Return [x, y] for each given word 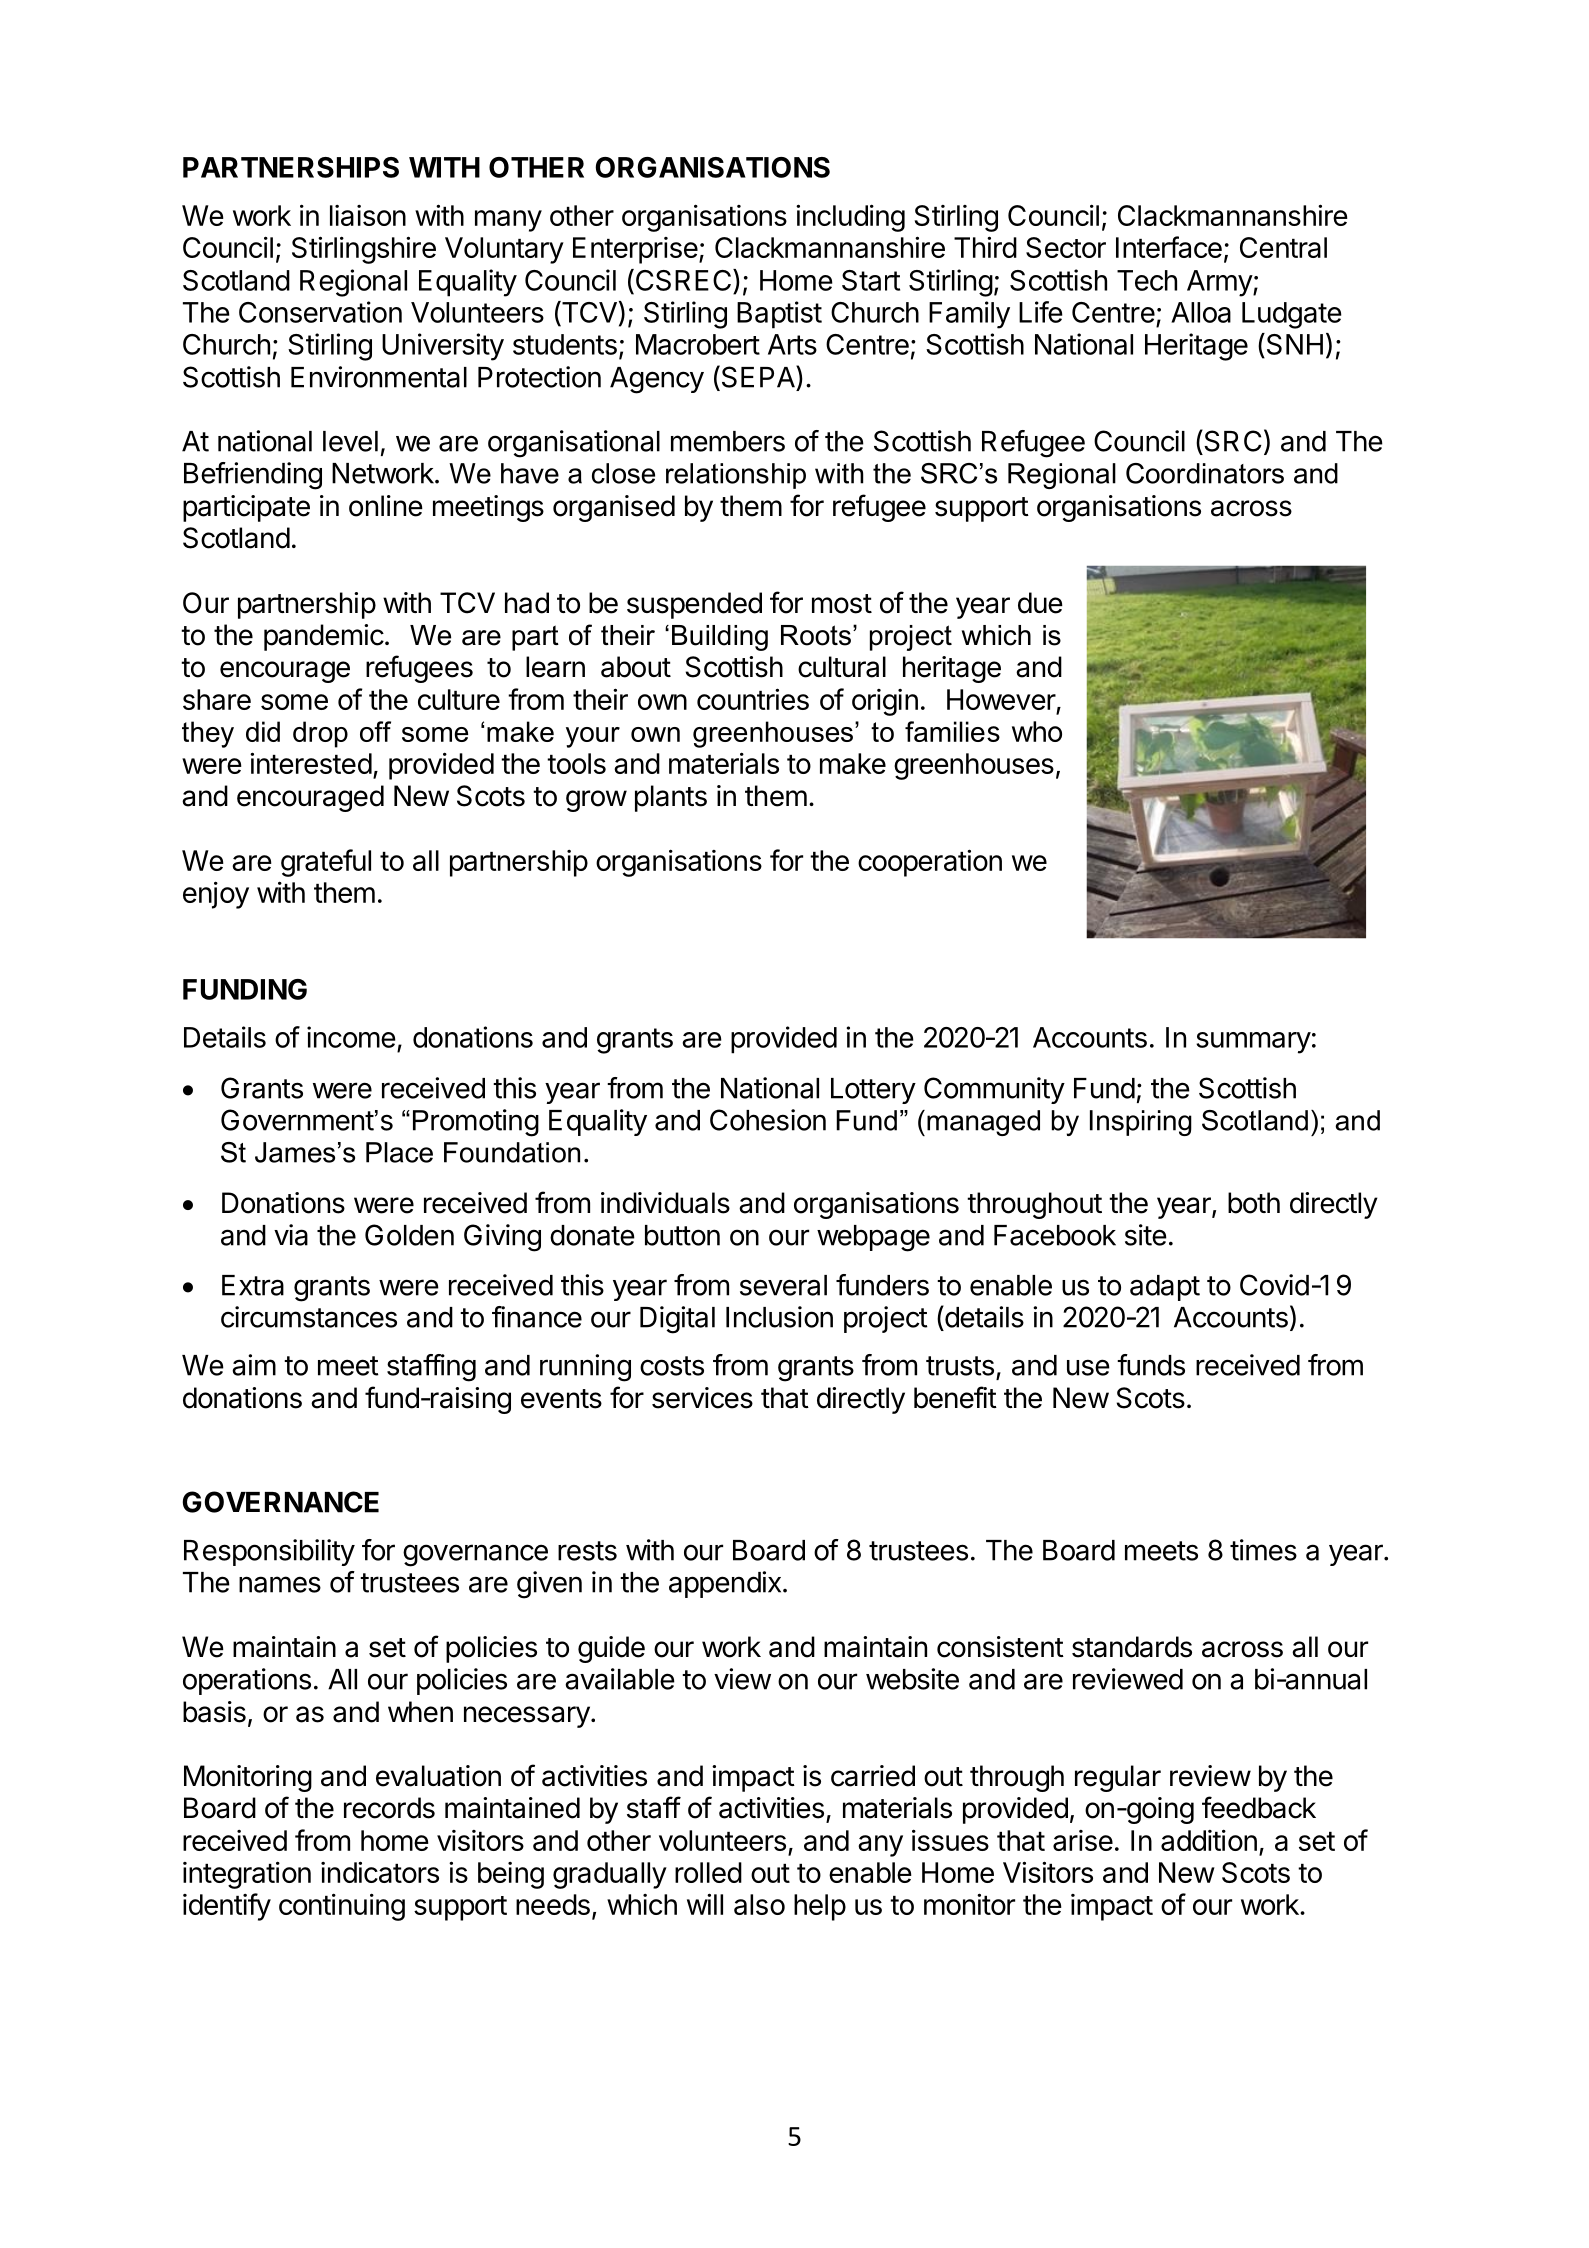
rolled [708, 1872]
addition [1209, 1840]
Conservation [320, 312]
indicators [380, 1872]
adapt [1165, 1288]
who [1037, 731]
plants [671, 798]
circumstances [309, 1317]
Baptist [779, 315]
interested [311, 763]
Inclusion [779, 1317]
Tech [1147, 280]
